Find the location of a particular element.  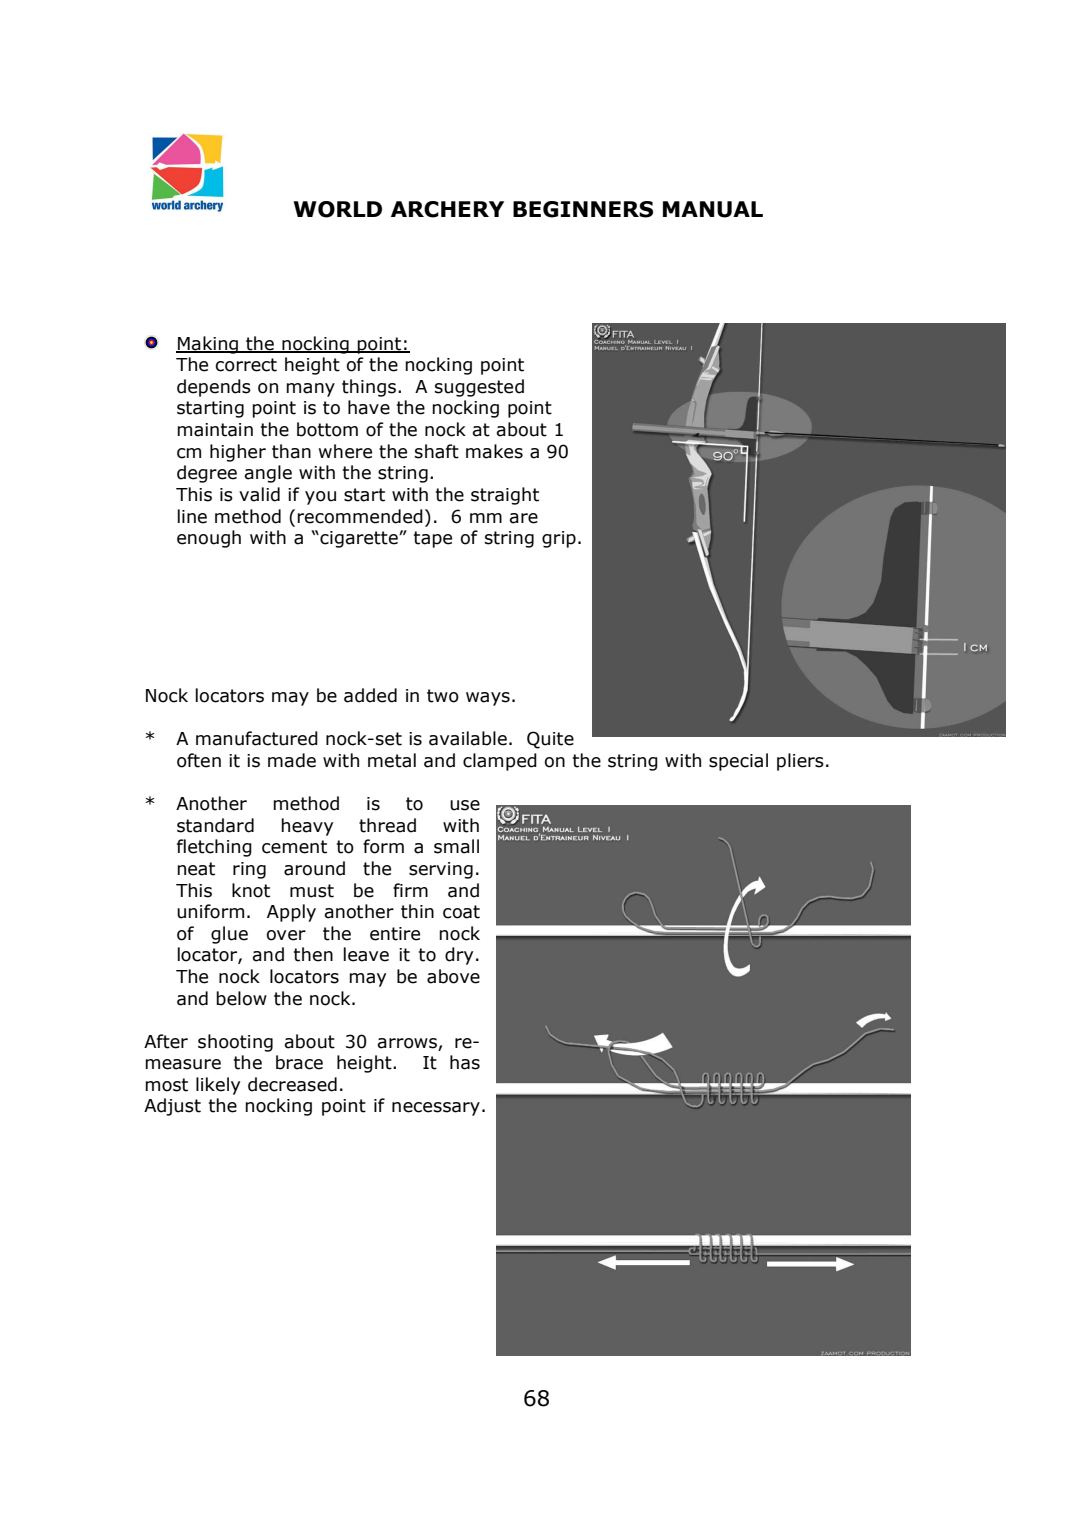

use is located at coordinates (465, 805).
